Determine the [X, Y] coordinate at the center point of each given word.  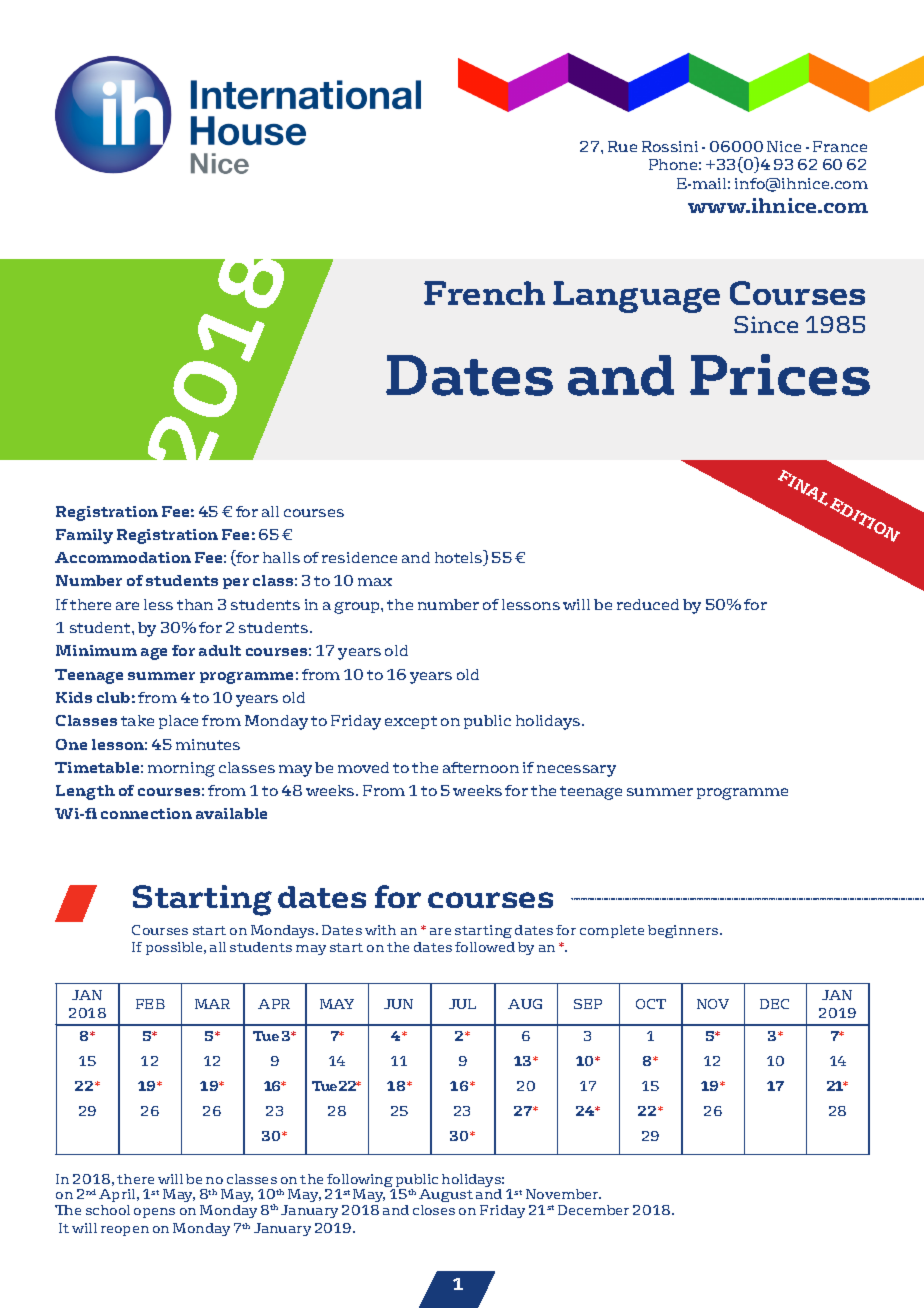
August [446, 1195]
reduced [648, 604]
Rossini [670, 146]
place [178, 722]
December [593, 1210]
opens [154, 1213]
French [484, 293]
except [411, 722]
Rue [622, 146]
